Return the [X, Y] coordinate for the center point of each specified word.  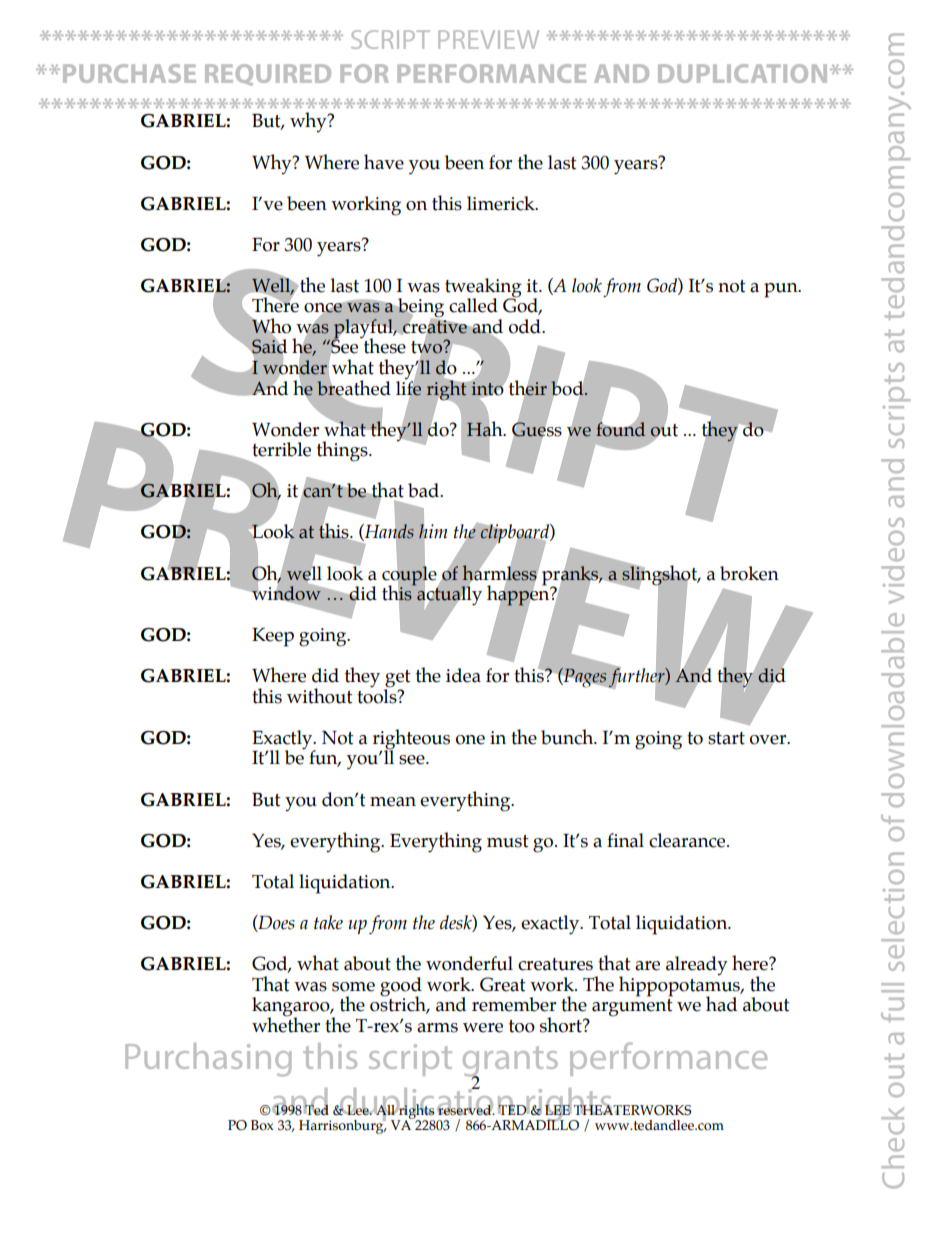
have [384, 162]
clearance [688, 840]
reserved [465, 1109]
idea [463, 675]
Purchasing [208, 1060]
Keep [273, 637]
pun [782, 290]
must [508, 841]
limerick [502, 203]
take [328, 922]
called [473, 305]
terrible [281, 449]
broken [749, 573]
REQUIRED [268, 75]
